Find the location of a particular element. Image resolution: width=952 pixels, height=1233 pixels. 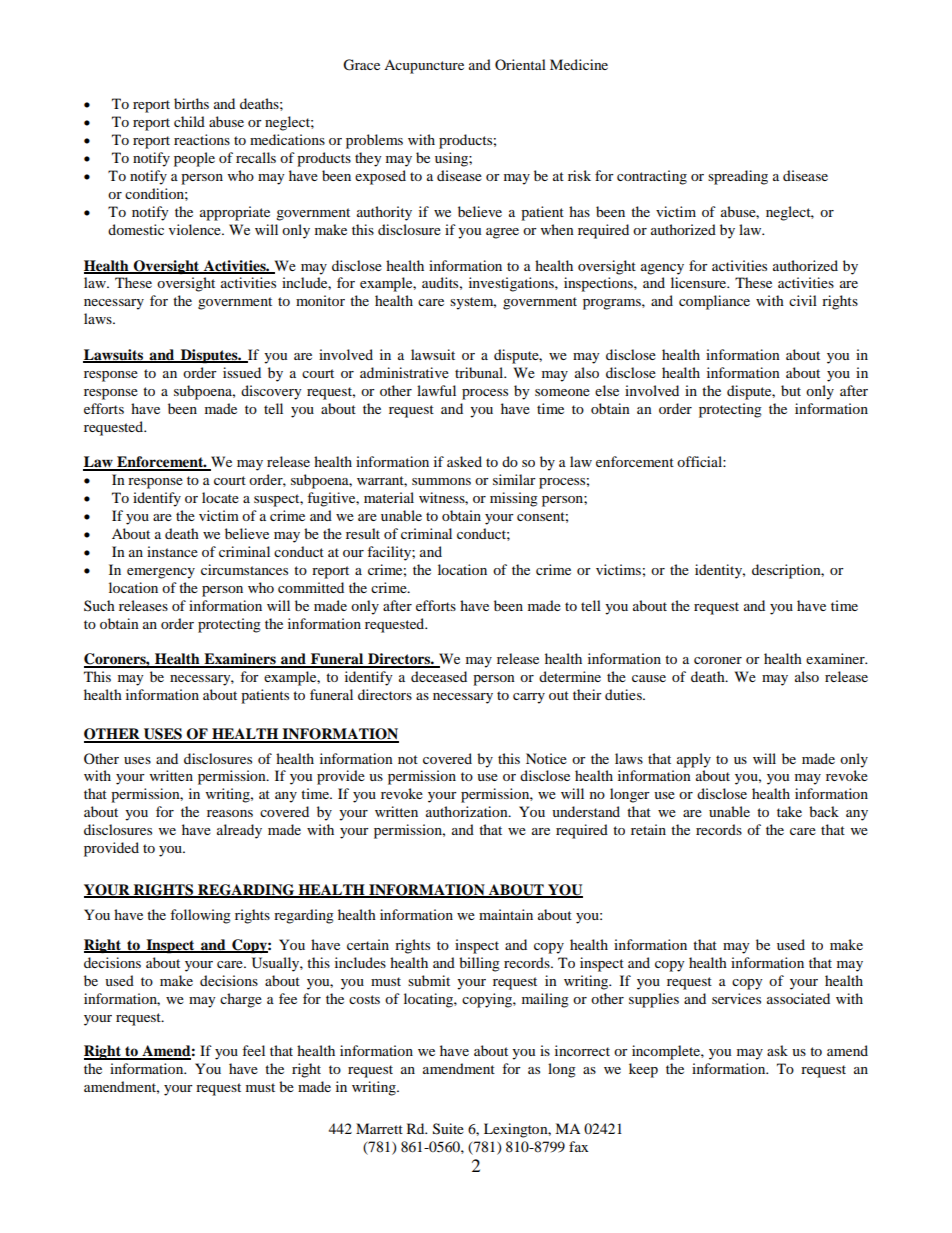

spreading is located at coordinates (738, 177).
